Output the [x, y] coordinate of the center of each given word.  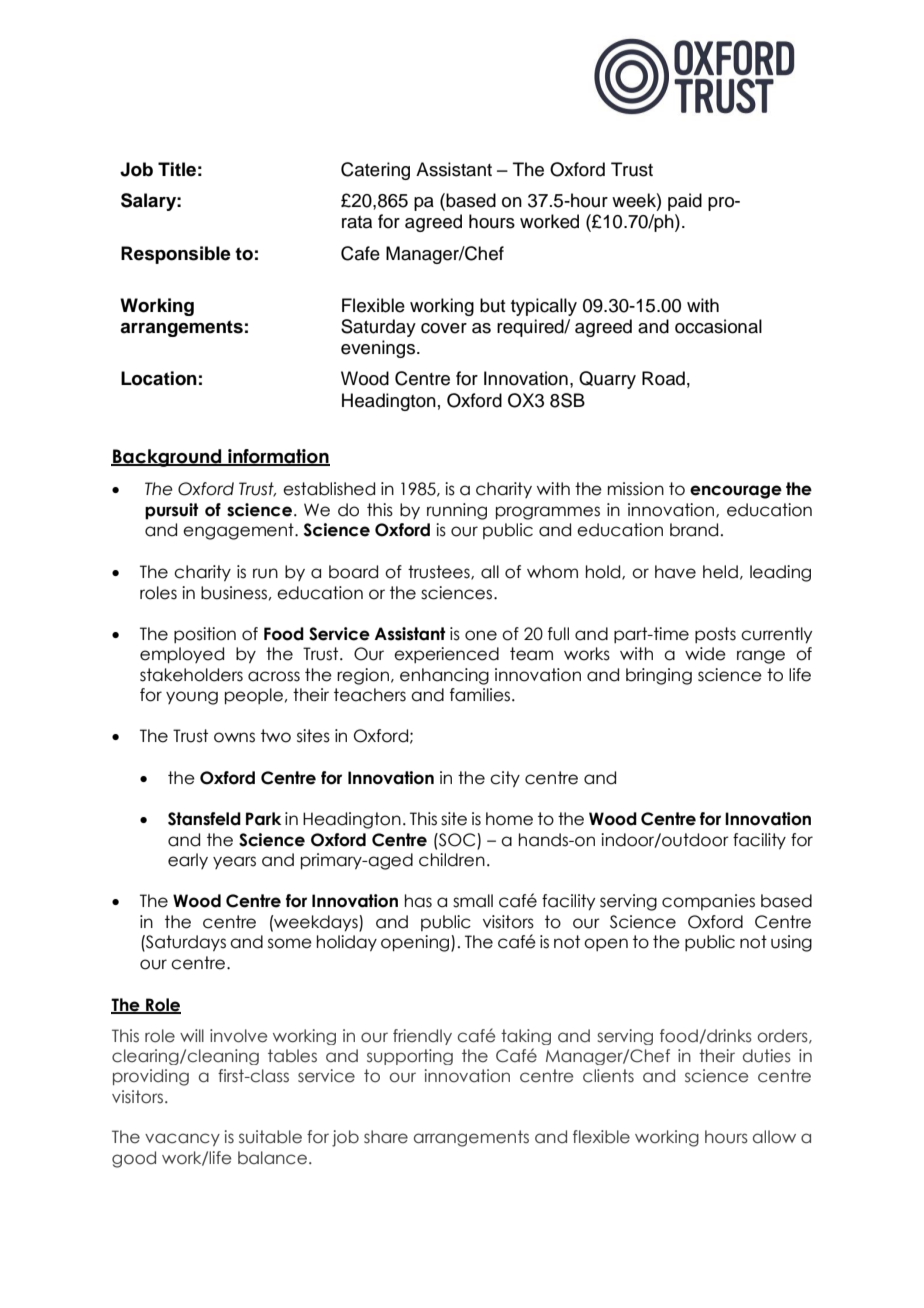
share [386, 1137]
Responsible [176, 255]
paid [685, 202]
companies [708, 902]
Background [167, 458]
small [473, 901]
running [457, 511]
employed [182, 655]
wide [705, 654]
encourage [736, 492]
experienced [446, 655]
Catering [375, 171]
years [234, 862]
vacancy [182, 1139]
